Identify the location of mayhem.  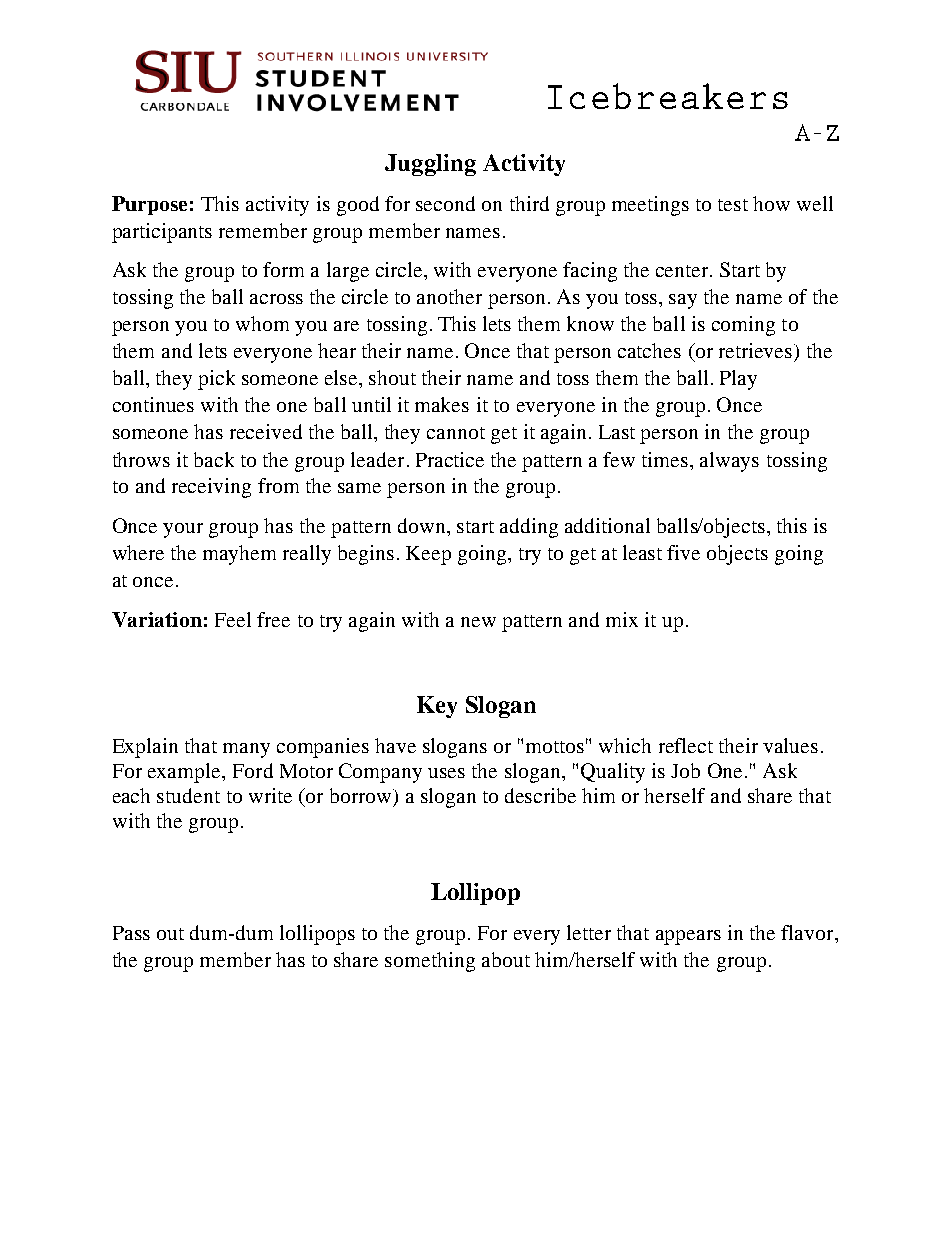
(239, 555).
